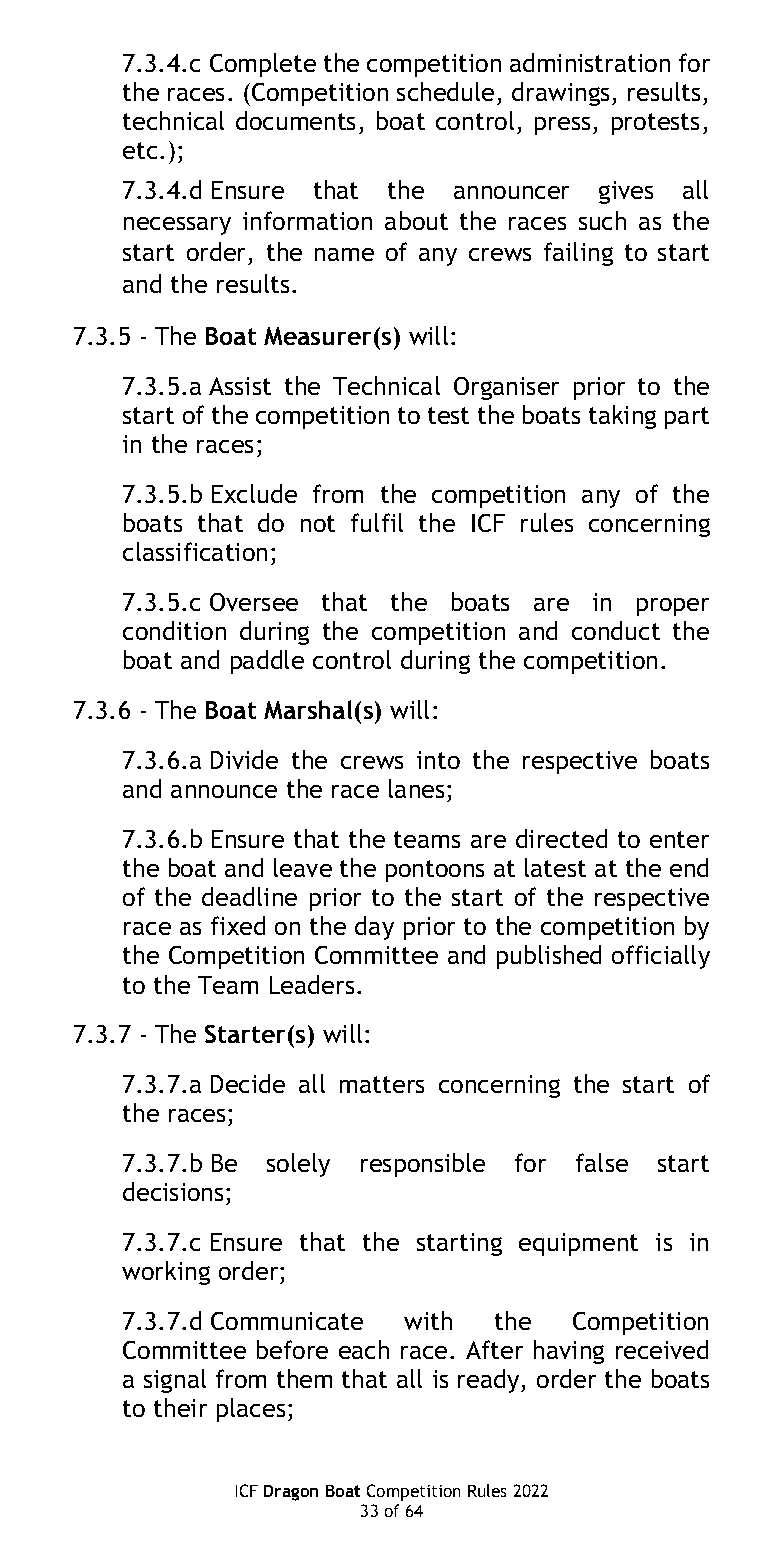 This screenshot has width=784, height=1568. What do you see at coordinates (679, 839) in the screenshot?
I see `enter` at bounding box center [679, 839].
